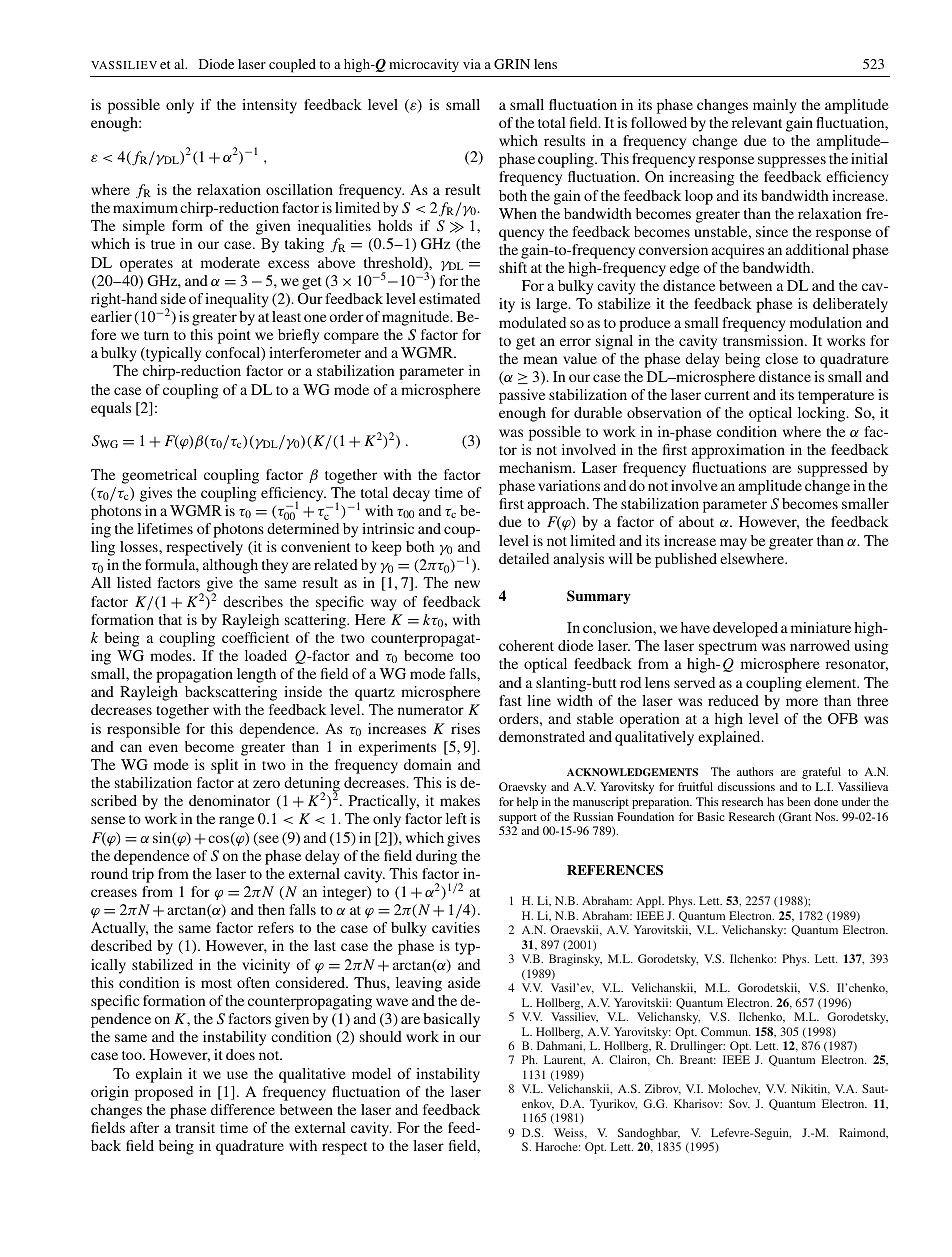 The height and width of the screenshot is (1257, 952). Describe the element at coordinates (532, 322) in the screenshot. I see `modulated` at that location.
